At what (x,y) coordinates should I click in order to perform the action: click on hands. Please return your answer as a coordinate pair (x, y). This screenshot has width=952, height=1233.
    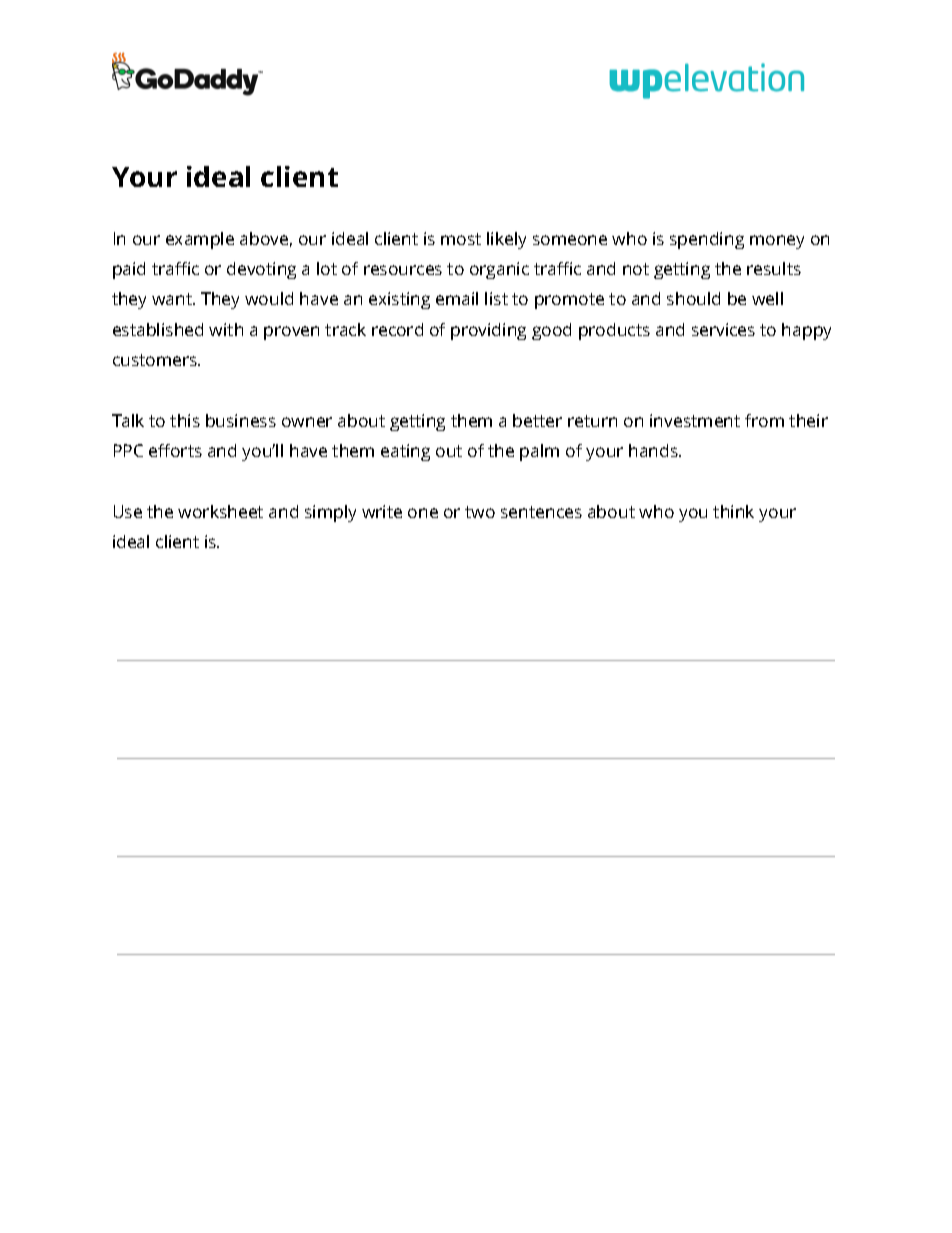
    Looking at the image, I should click on (654, 450).
